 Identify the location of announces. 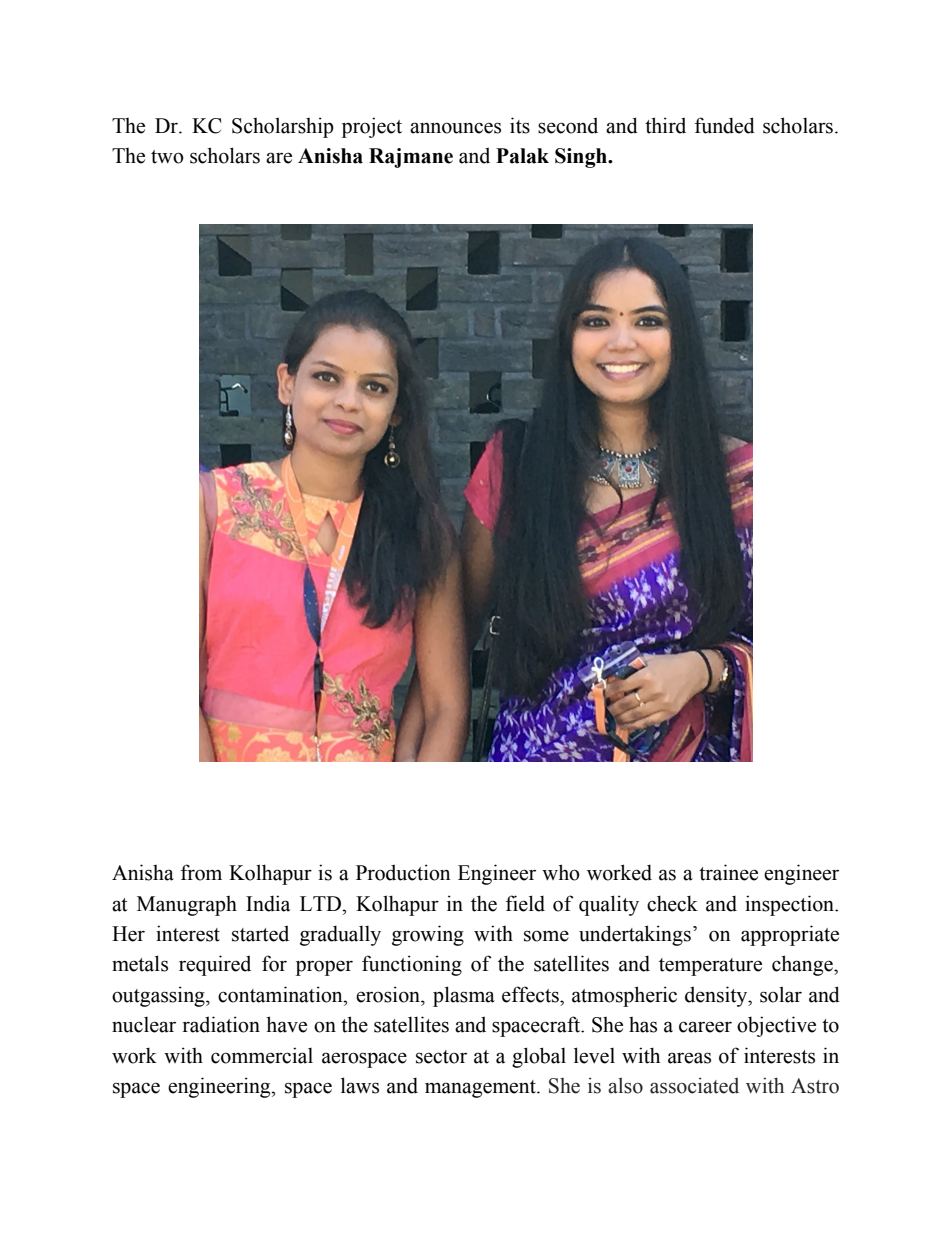
(455, 128).
